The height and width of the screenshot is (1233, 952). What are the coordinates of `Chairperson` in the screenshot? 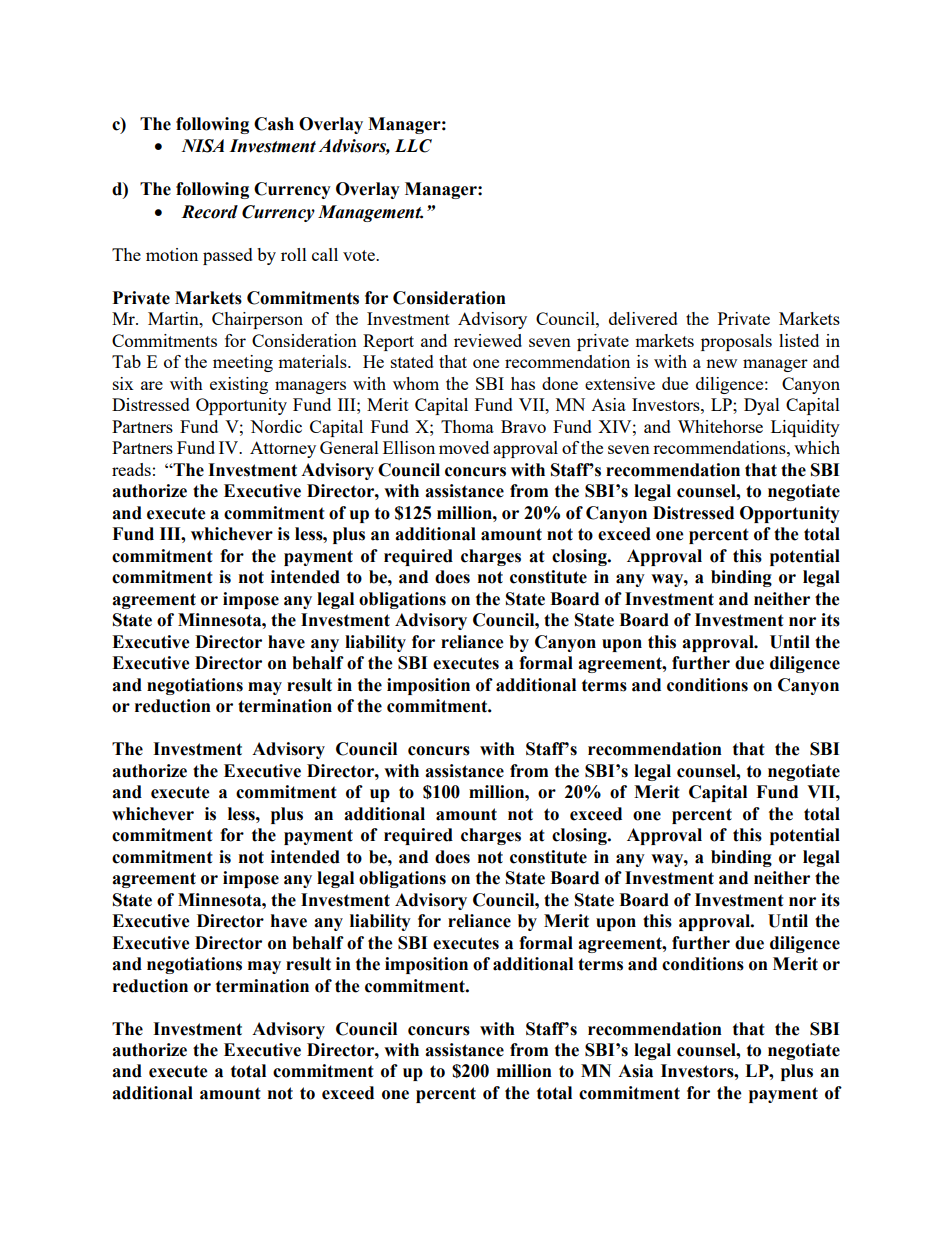 It's located at (257, 320).
